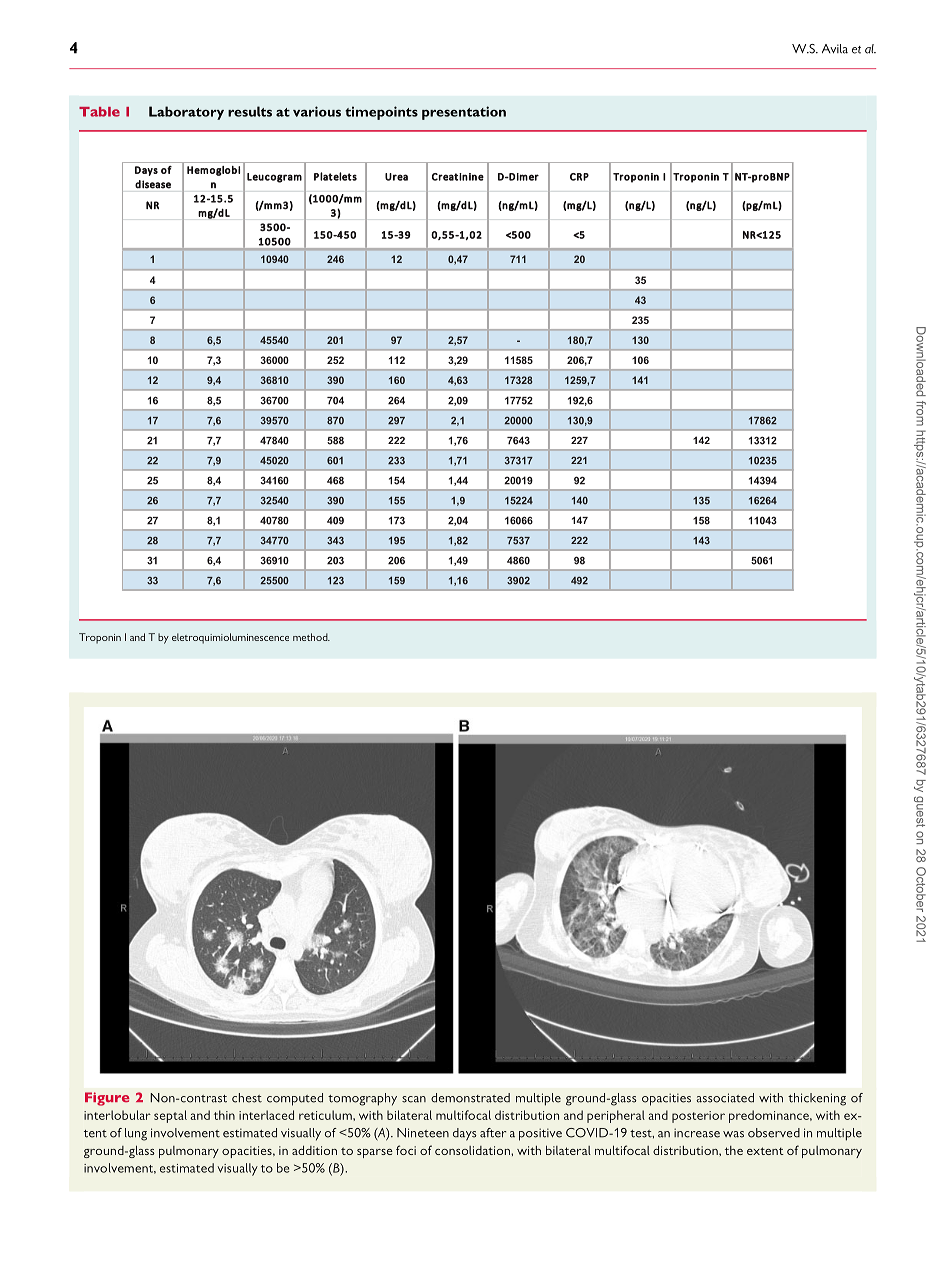 The height and width of the image is (1270, 952). What do you see at coordinates (464, 113) in the image?
I see `presentation` at bounding box center [464, 113].
